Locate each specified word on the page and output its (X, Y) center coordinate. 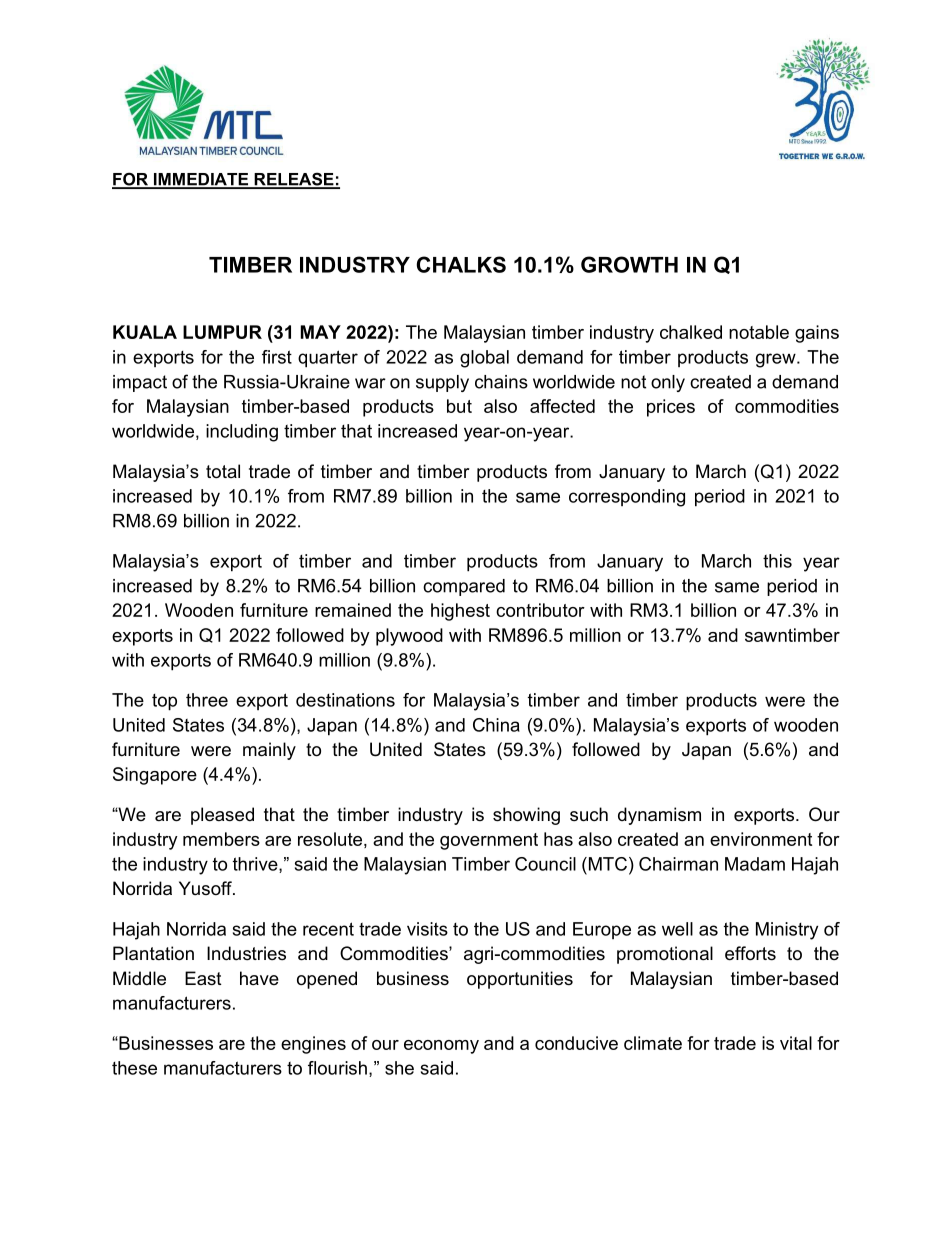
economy (441, 1047)
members (221, 839)
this (777, 561)
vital (796, 1043)
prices (671, 408)
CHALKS (461, 264)
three (207, 700)
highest (460, 612)
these (134, 1068)
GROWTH (629, 264)
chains (501, 382)
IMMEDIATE (201, 180)
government (489, 841)
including (242, 433)
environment (761, 839)
